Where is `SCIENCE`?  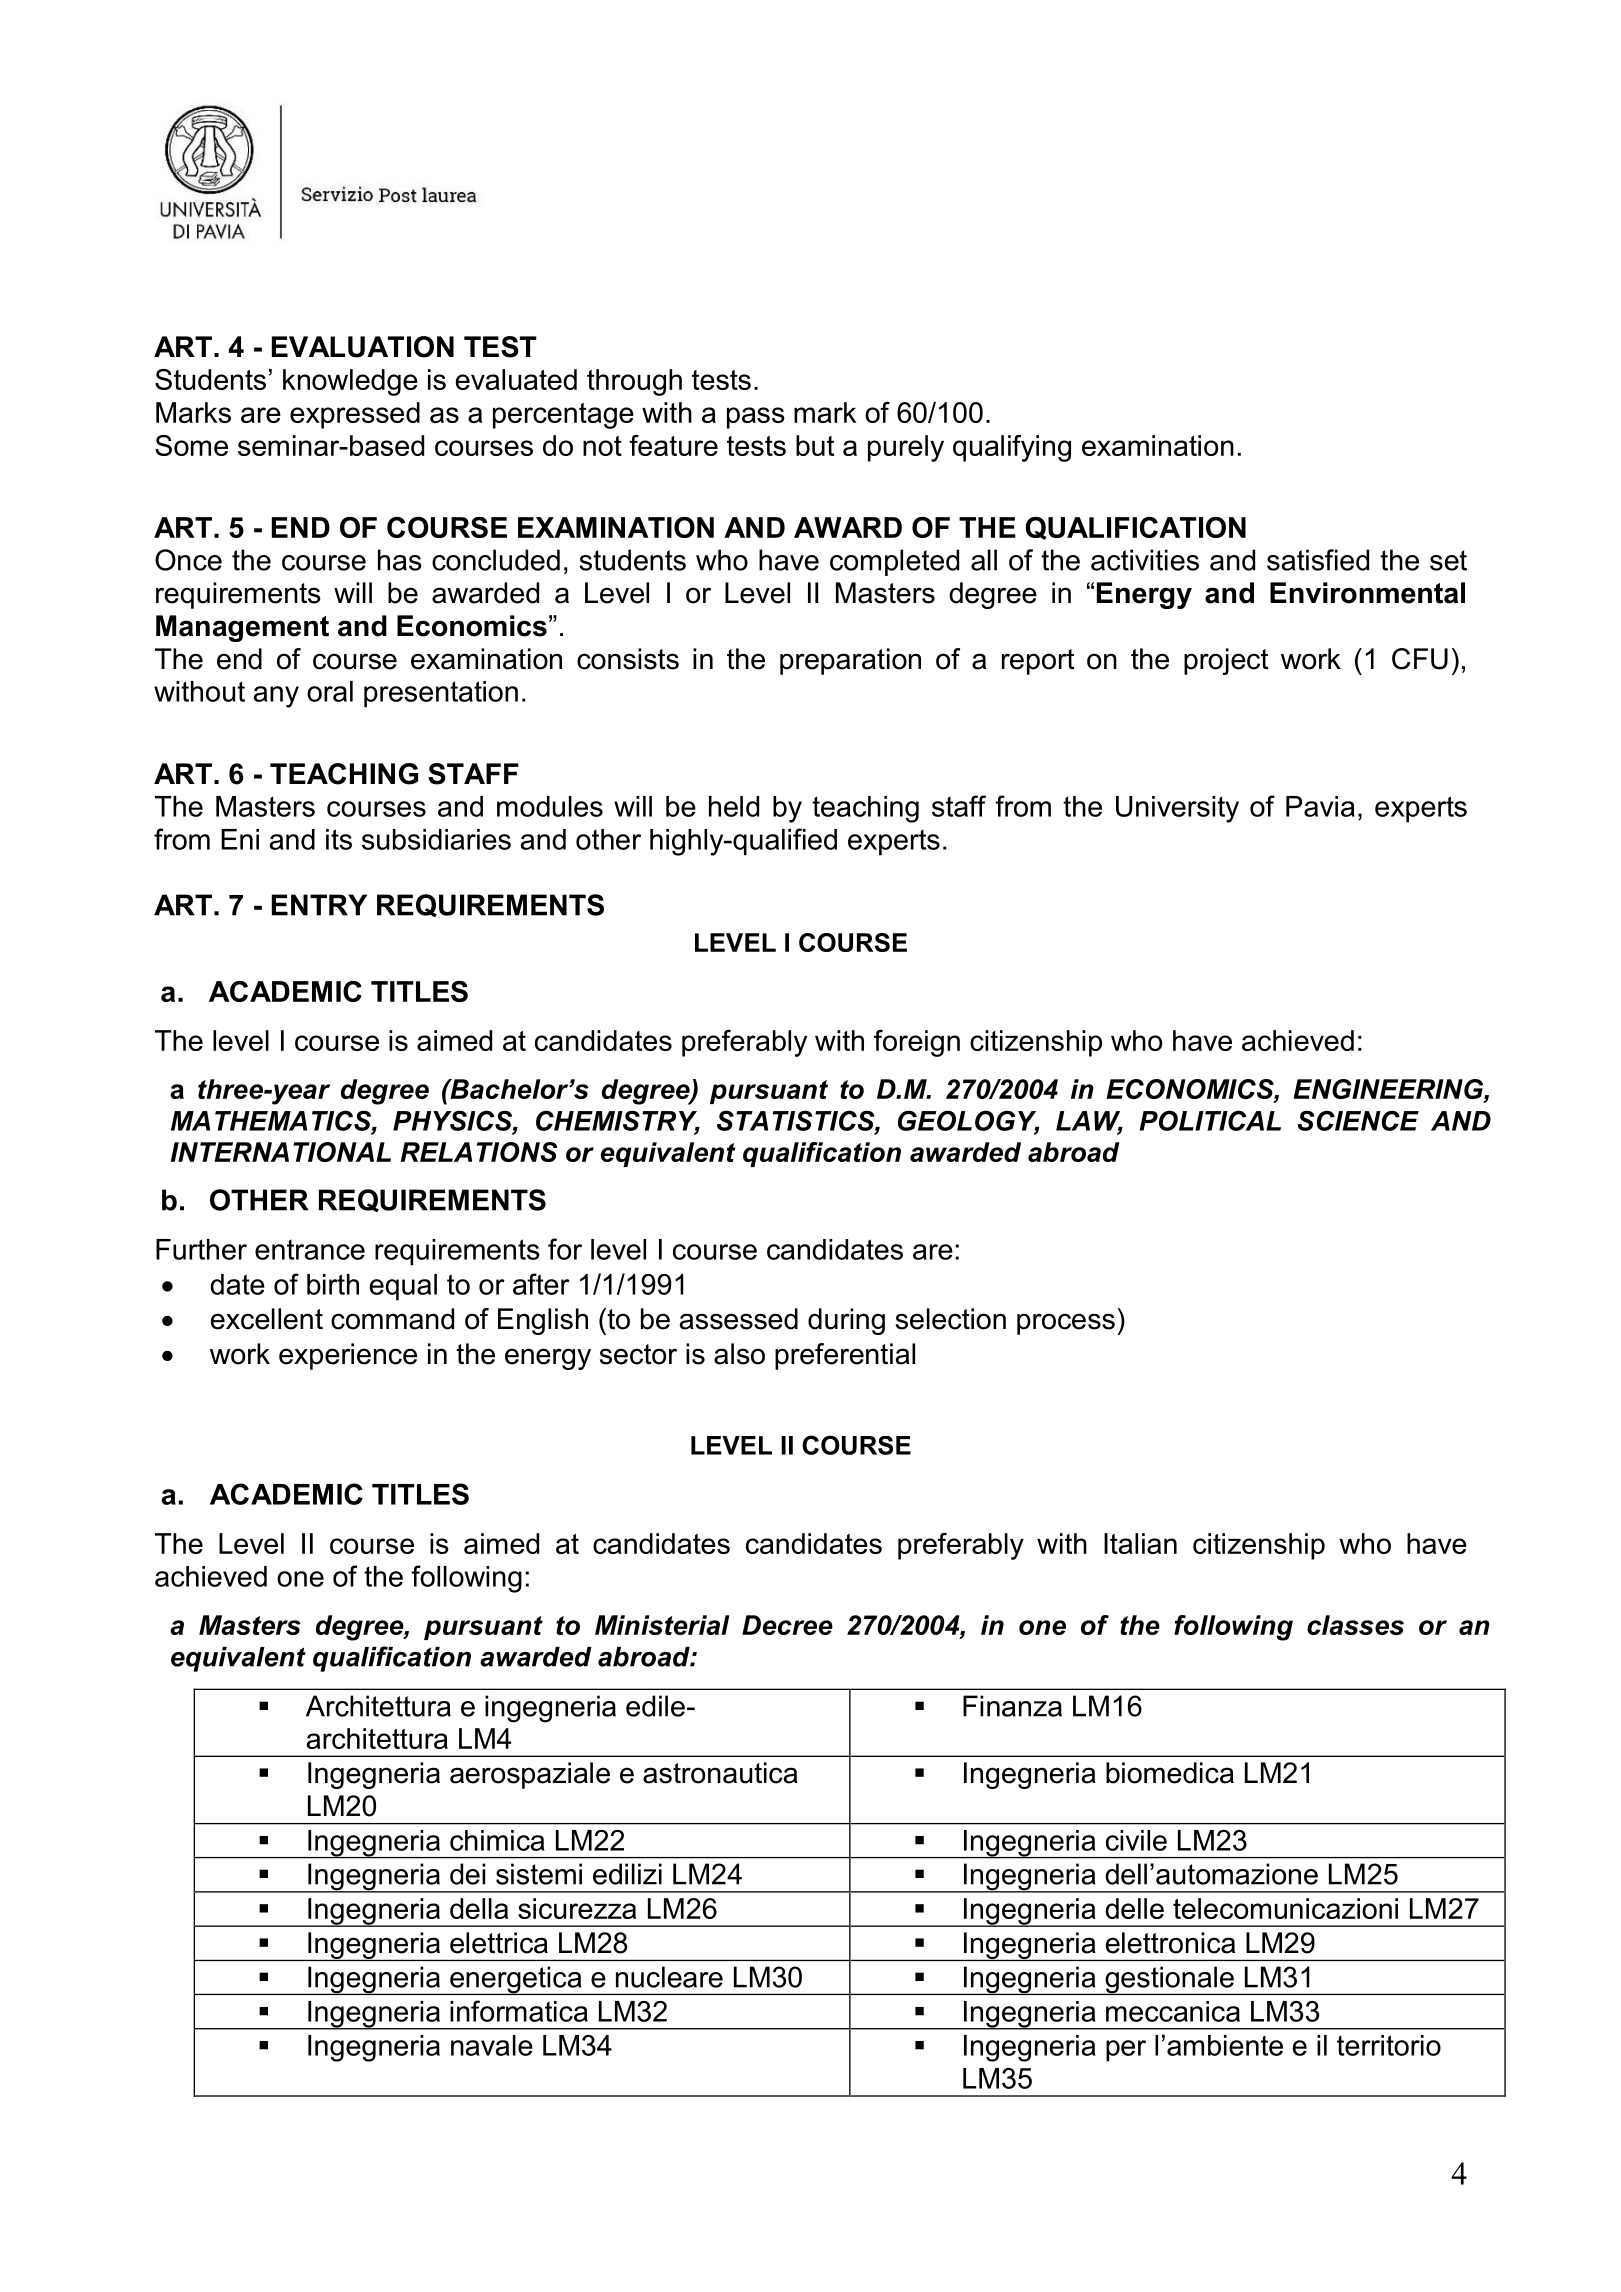 SCIENCE is located at coordinates (1358, 1120).
